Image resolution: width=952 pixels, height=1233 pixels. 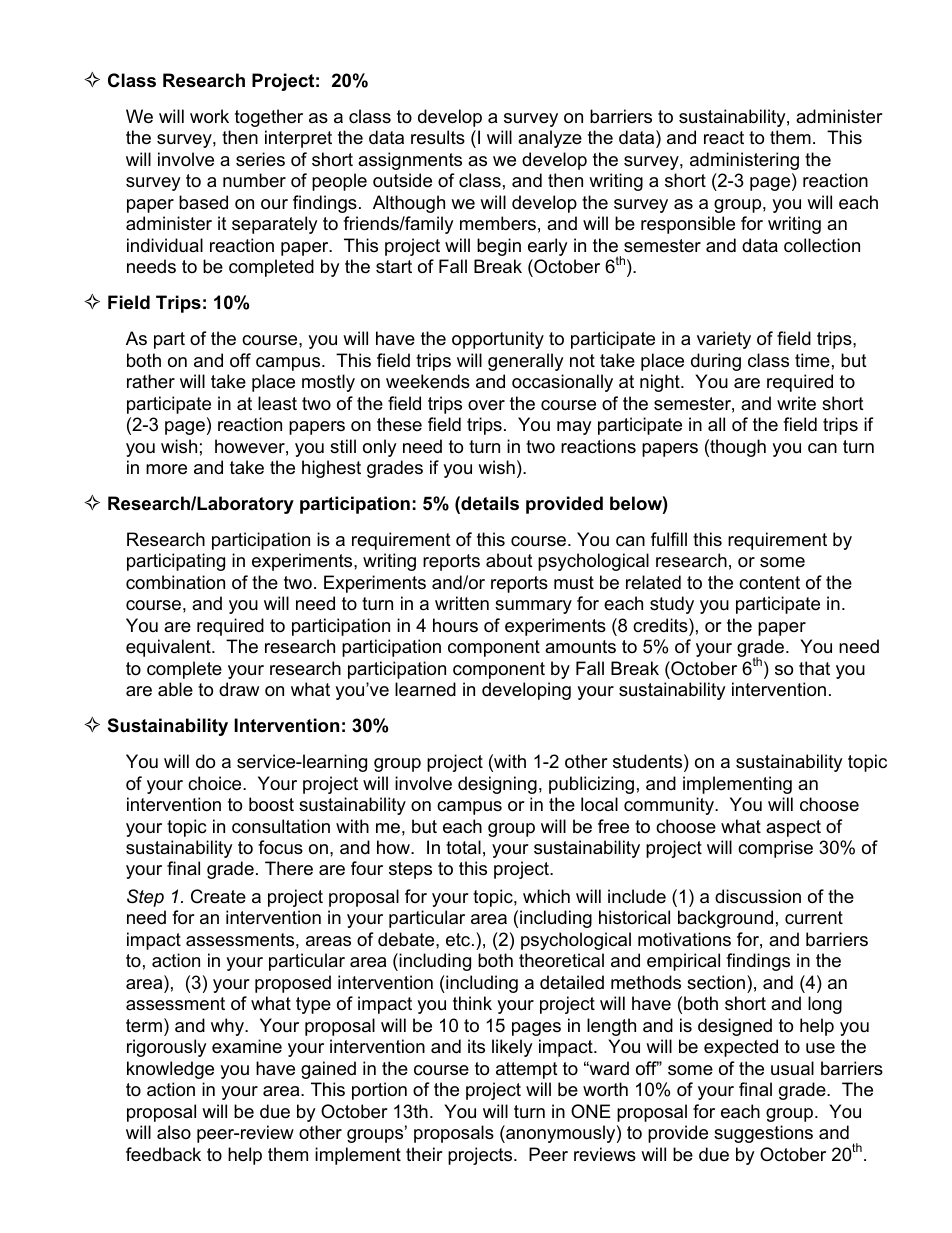 I want to click on over, so click(x=486, y=405).
